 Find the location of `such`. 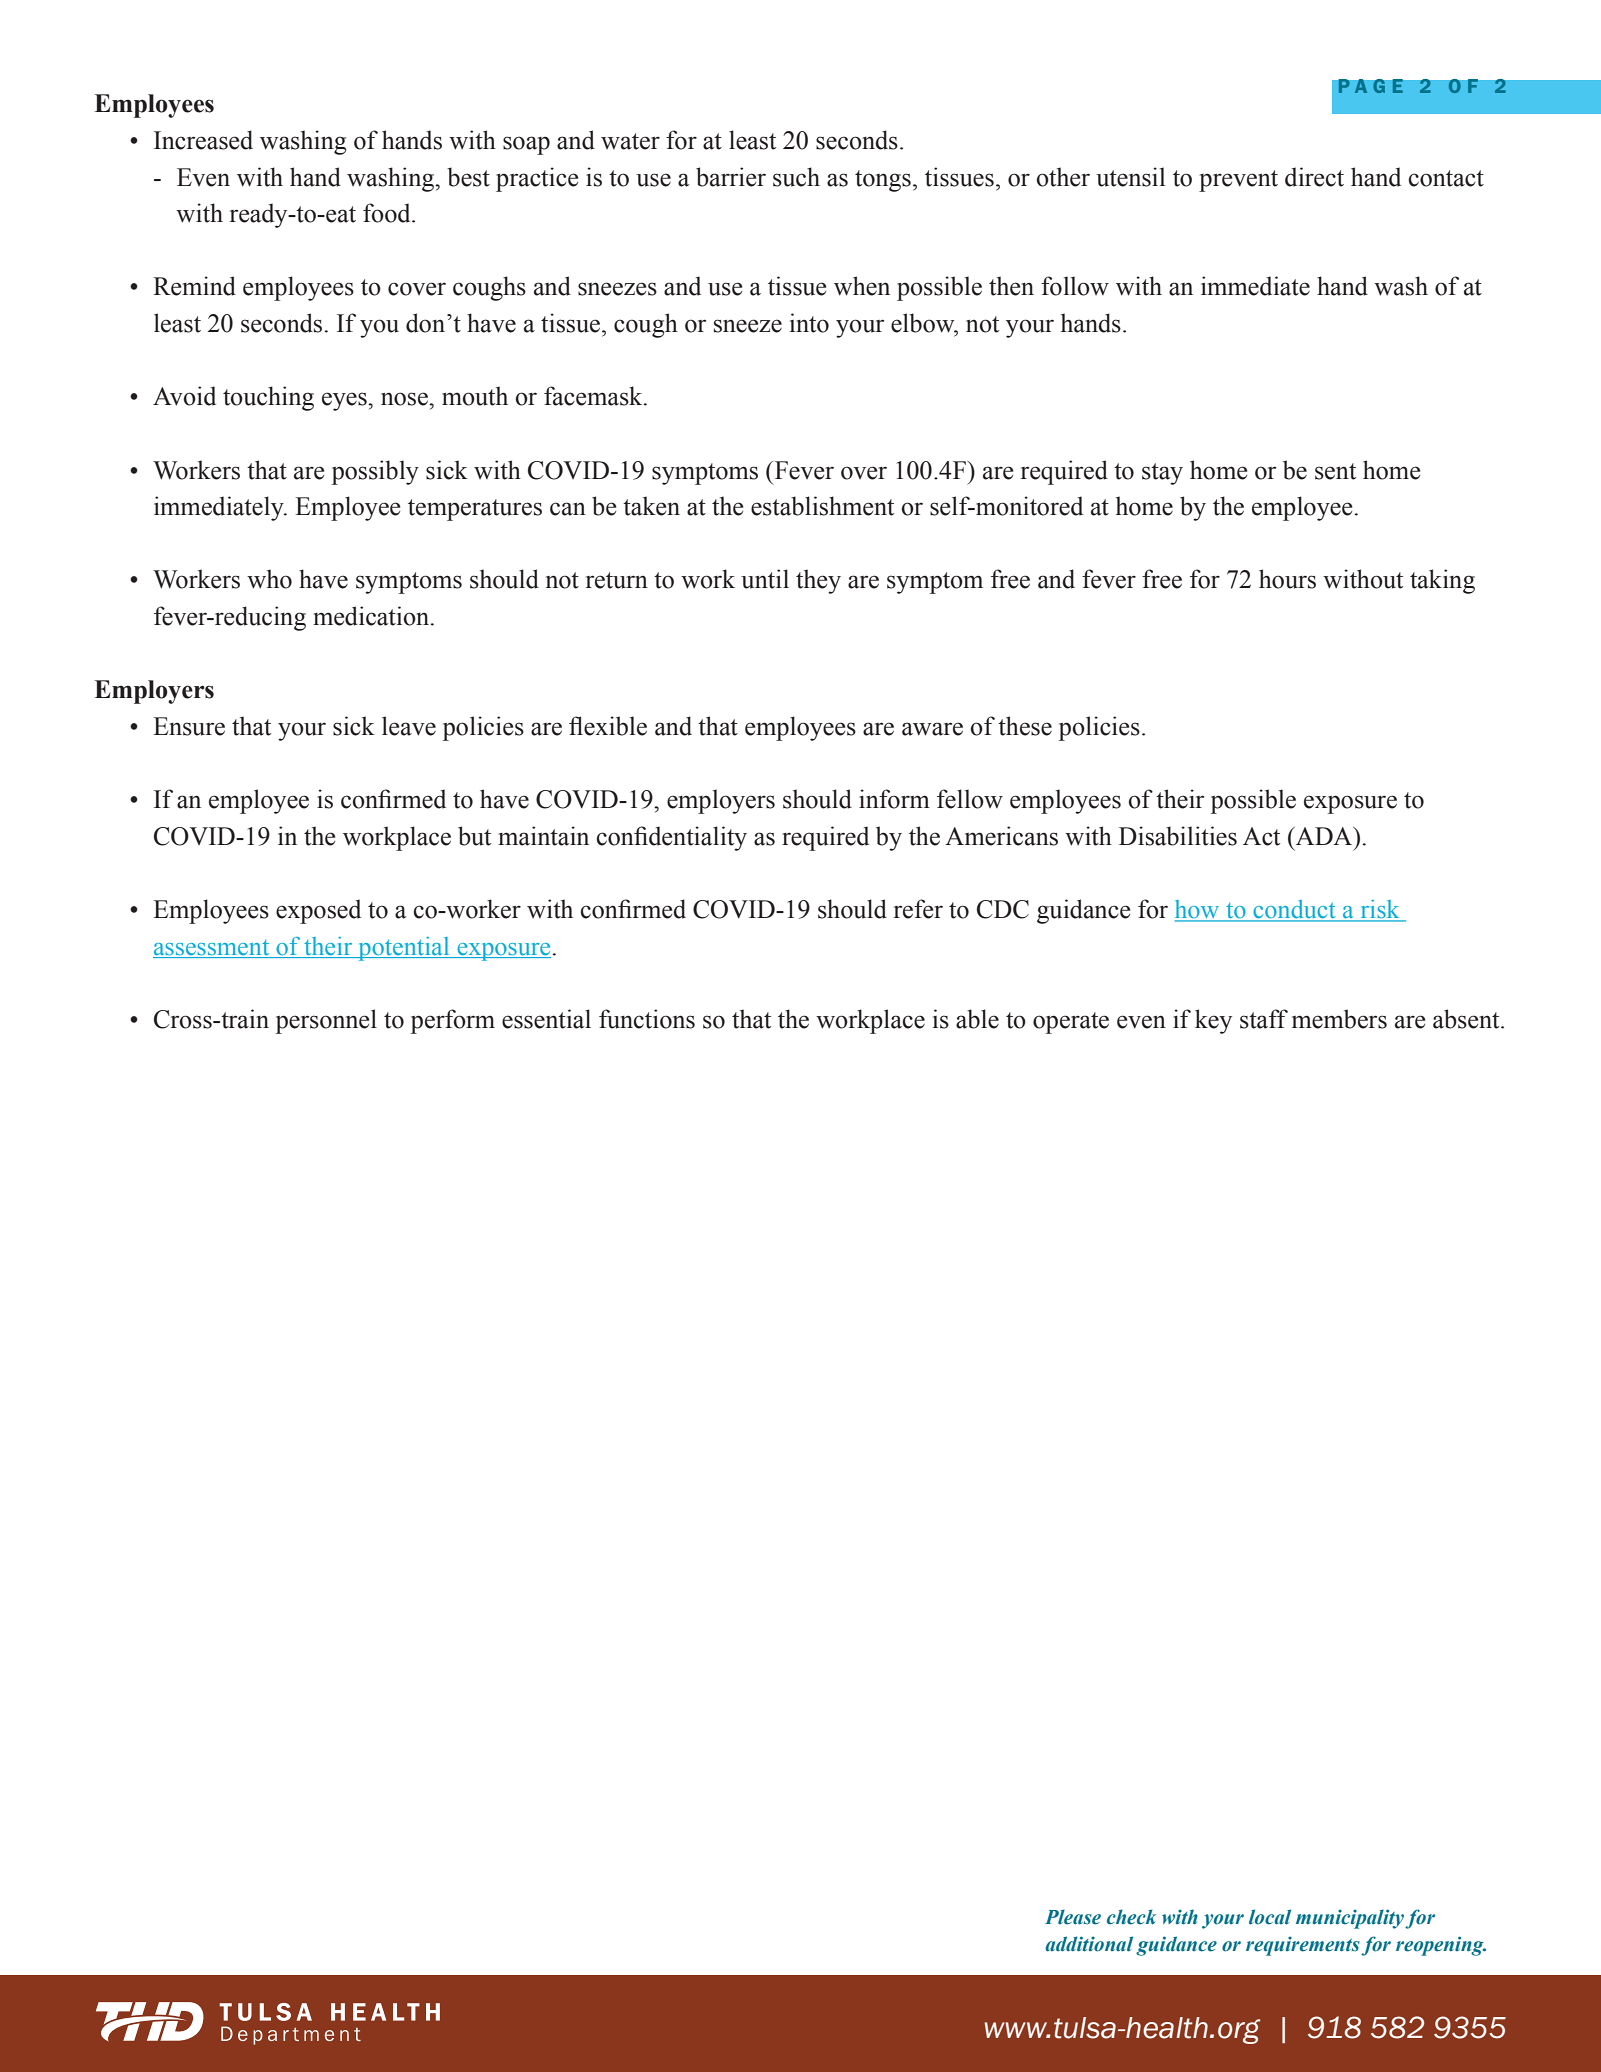

such is located at coordinates (796, 177).
